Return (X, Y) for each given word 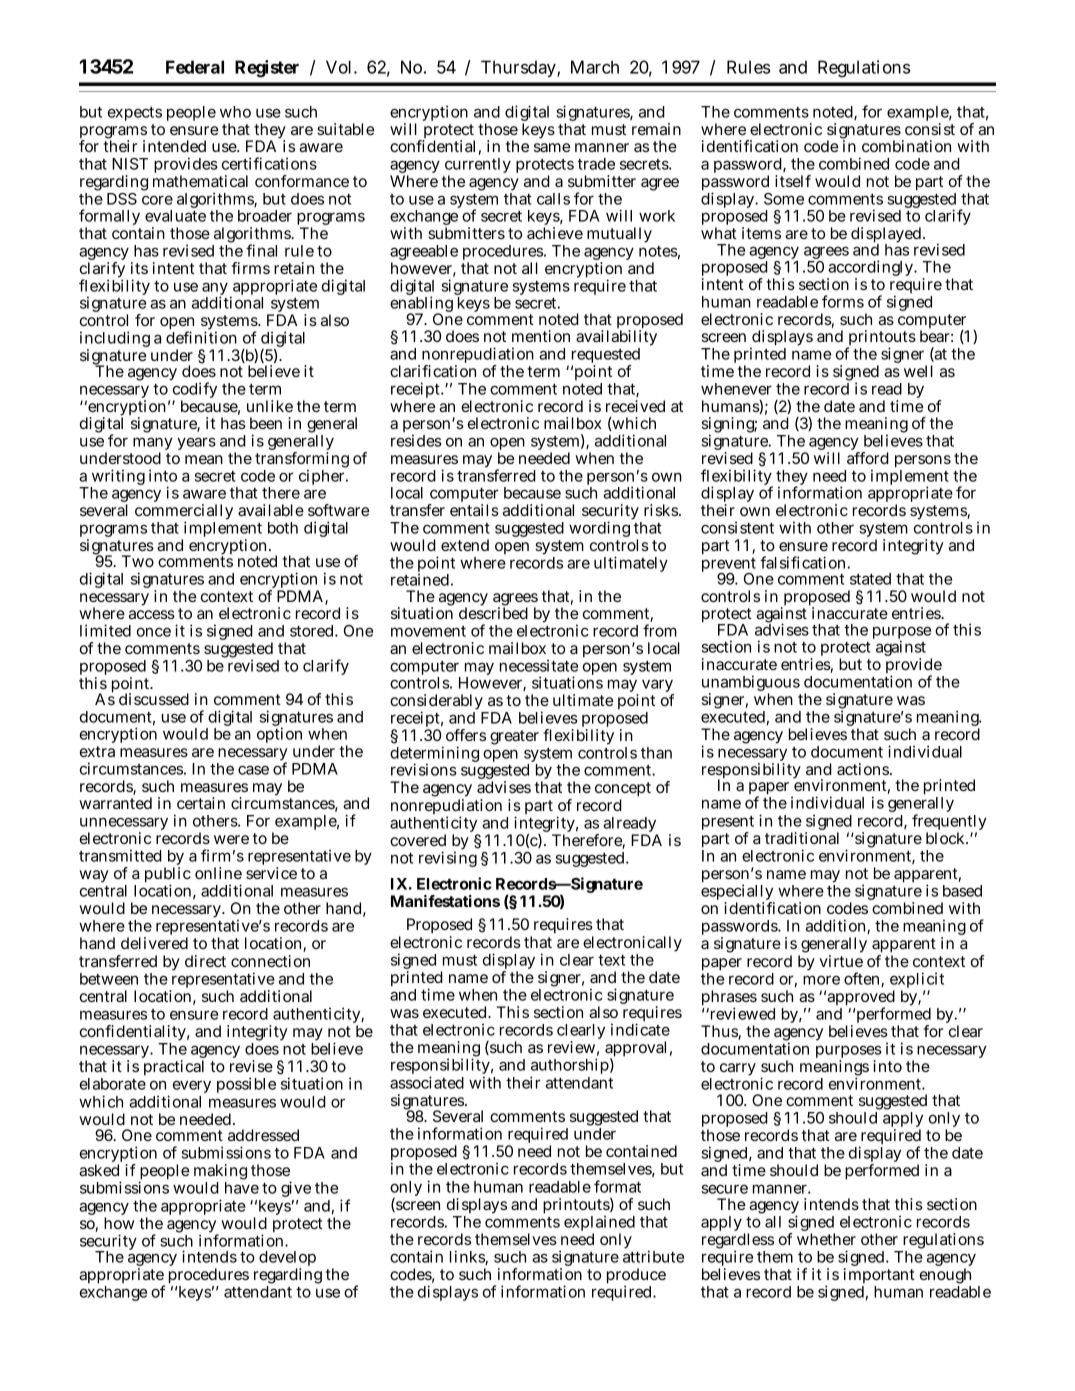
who (235, 112)
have (242, 1188)
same (552, 147)
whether (826, 1239)
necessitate (539, 665)
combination (906, 146)
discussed (154, 699)
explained (599, 1224)
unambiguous (751, 684)
